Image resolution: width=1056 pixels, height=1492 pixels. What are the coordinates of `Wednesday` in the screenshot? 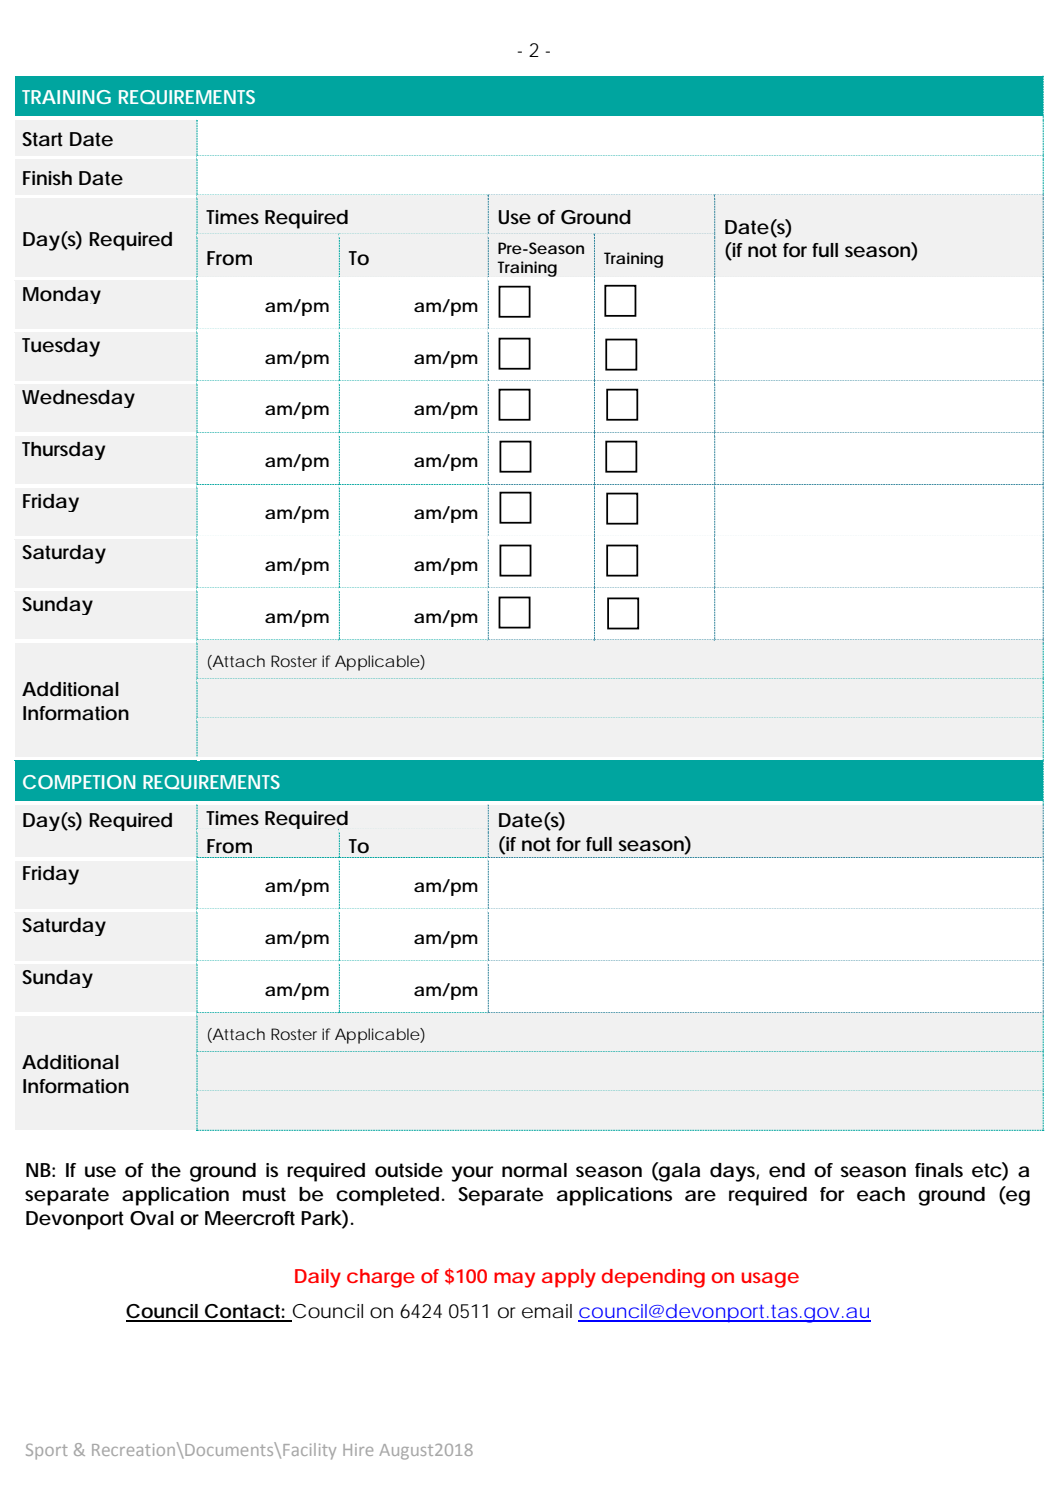 It's located at (78, 399).
